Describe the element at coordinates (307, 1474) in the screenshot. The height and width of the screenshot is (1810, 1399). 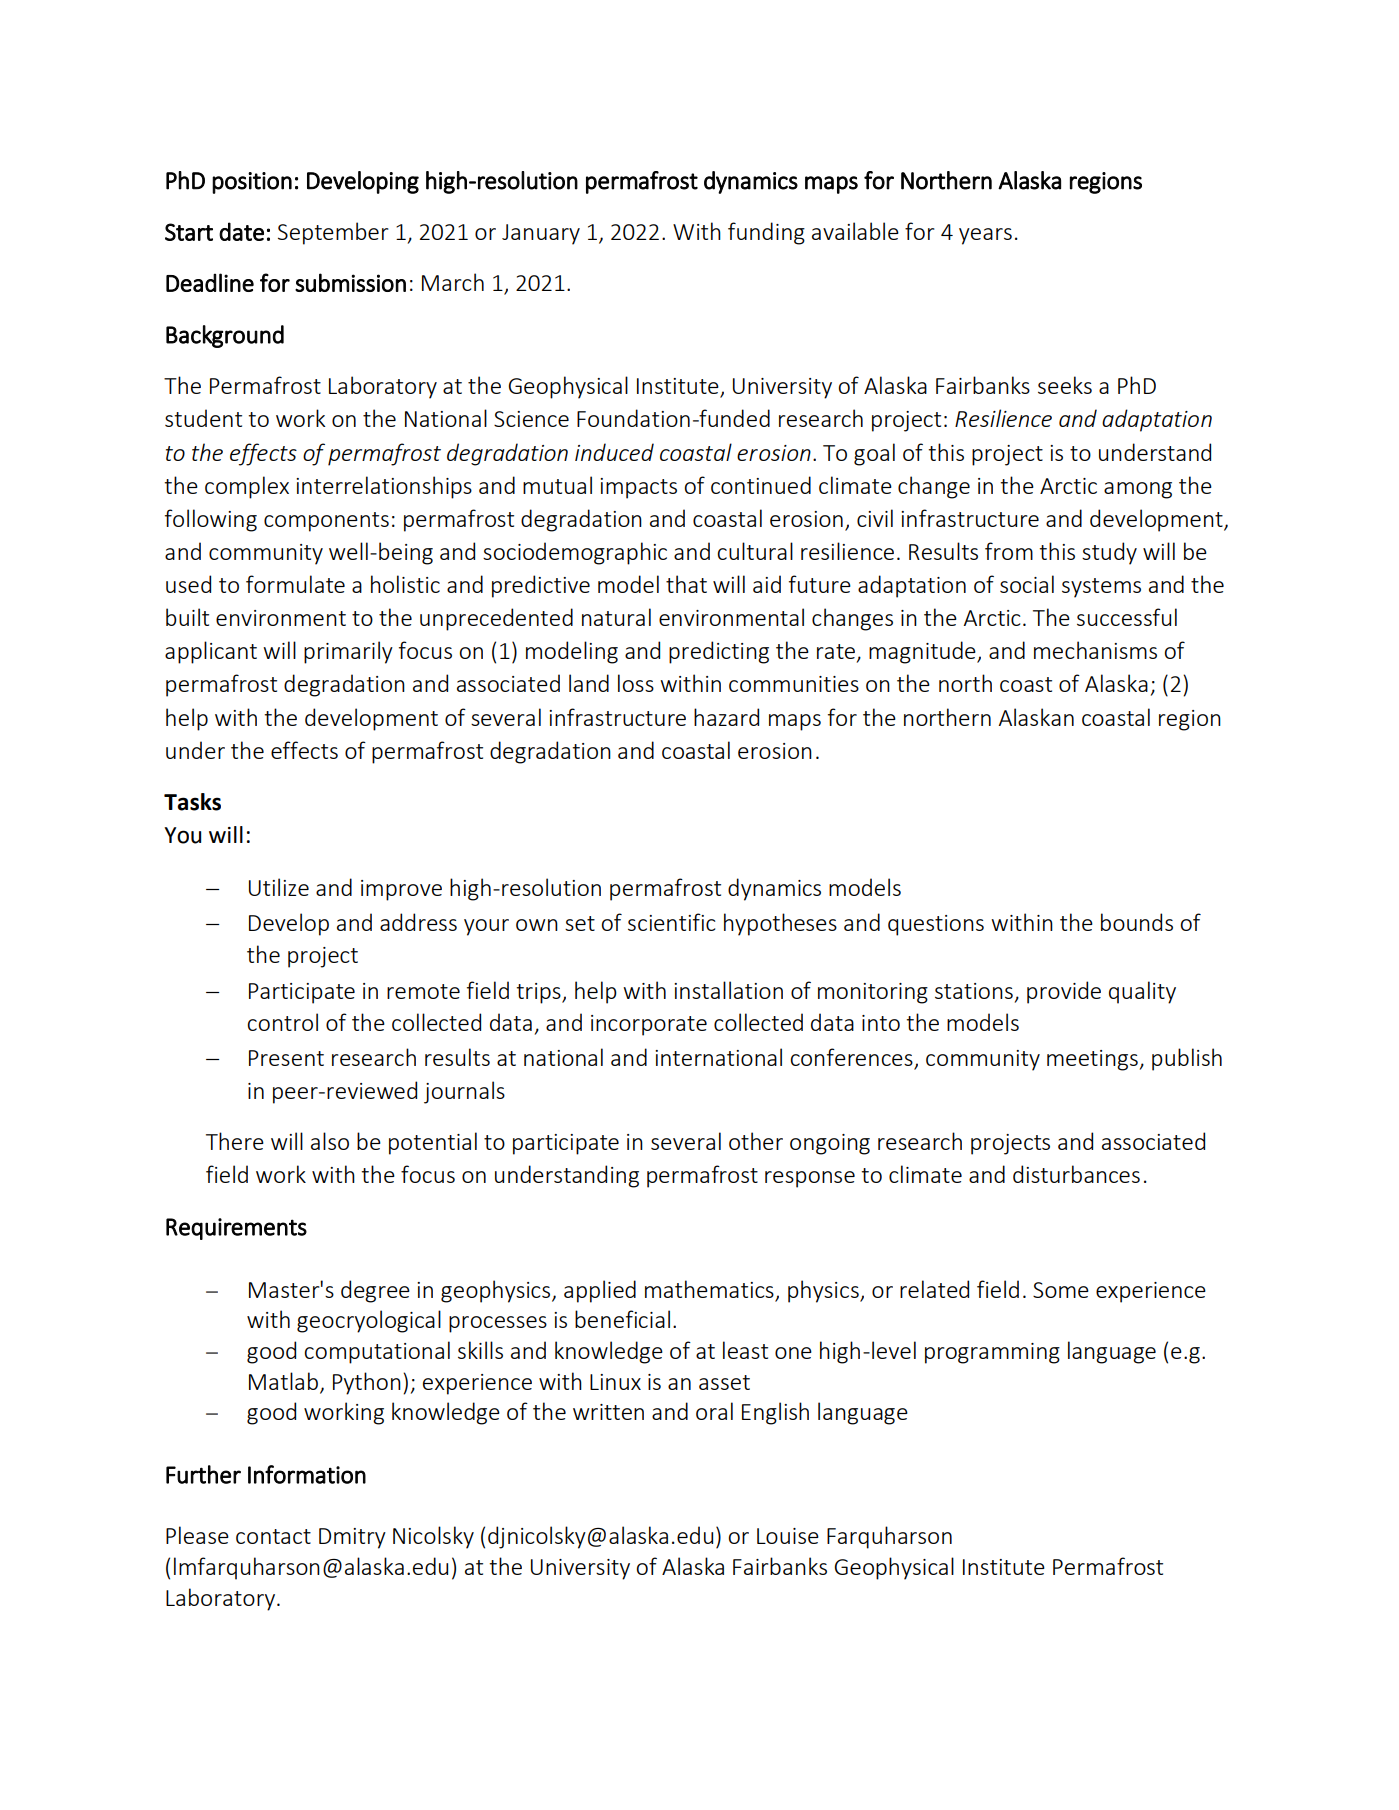
I see `Information` at that location.
